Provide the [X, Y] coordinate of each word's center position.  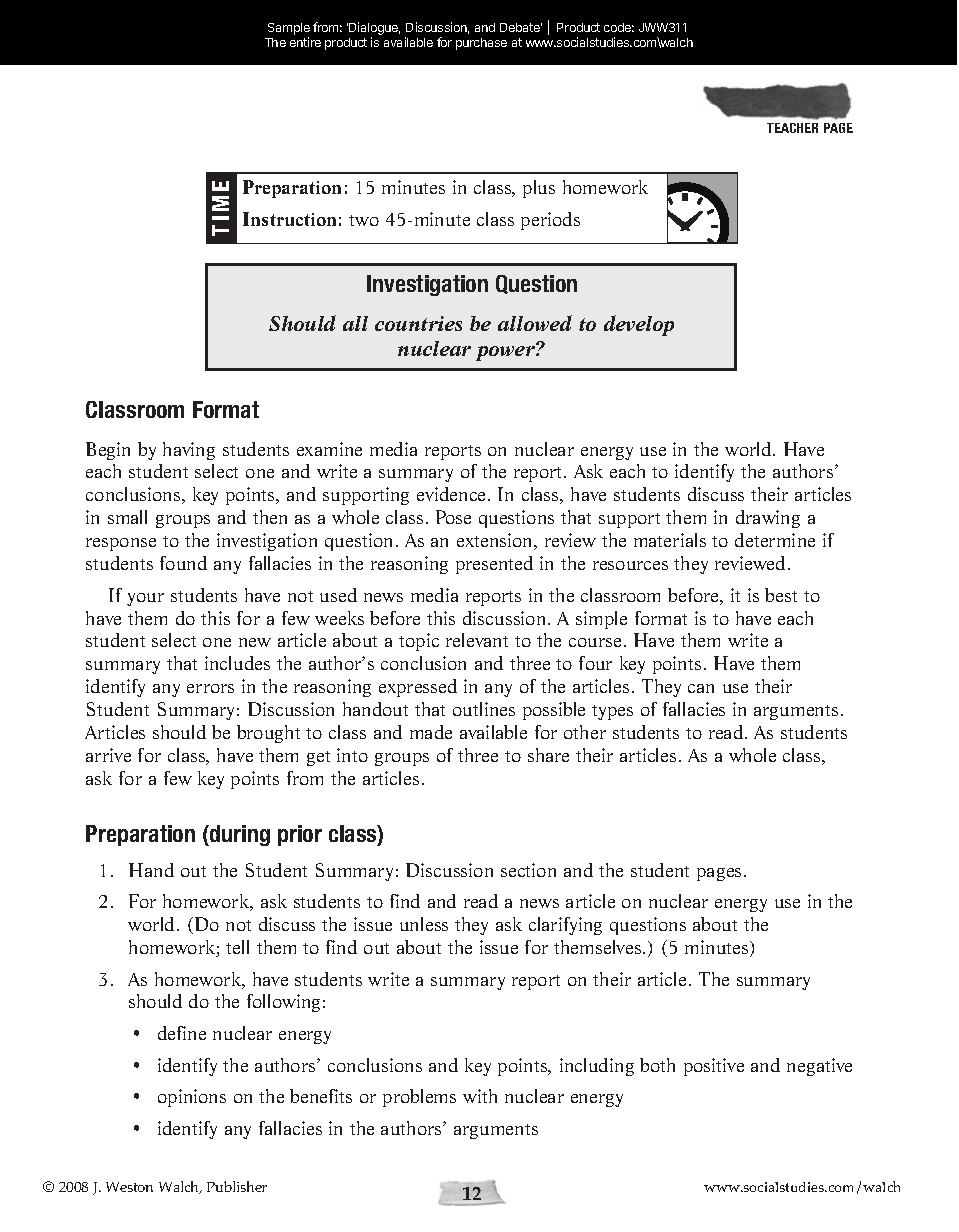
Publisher [237, 1186]
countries [418, 323]
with [480, 1096]
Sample [289, 30]
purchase [481, 44]
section [528, 870]
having [189, 451]
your [145, 599]
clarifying [565, 926]
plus [539, 189]
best [781, 595]
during [239, 835]
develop [639, 325]
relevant [477, 640]
